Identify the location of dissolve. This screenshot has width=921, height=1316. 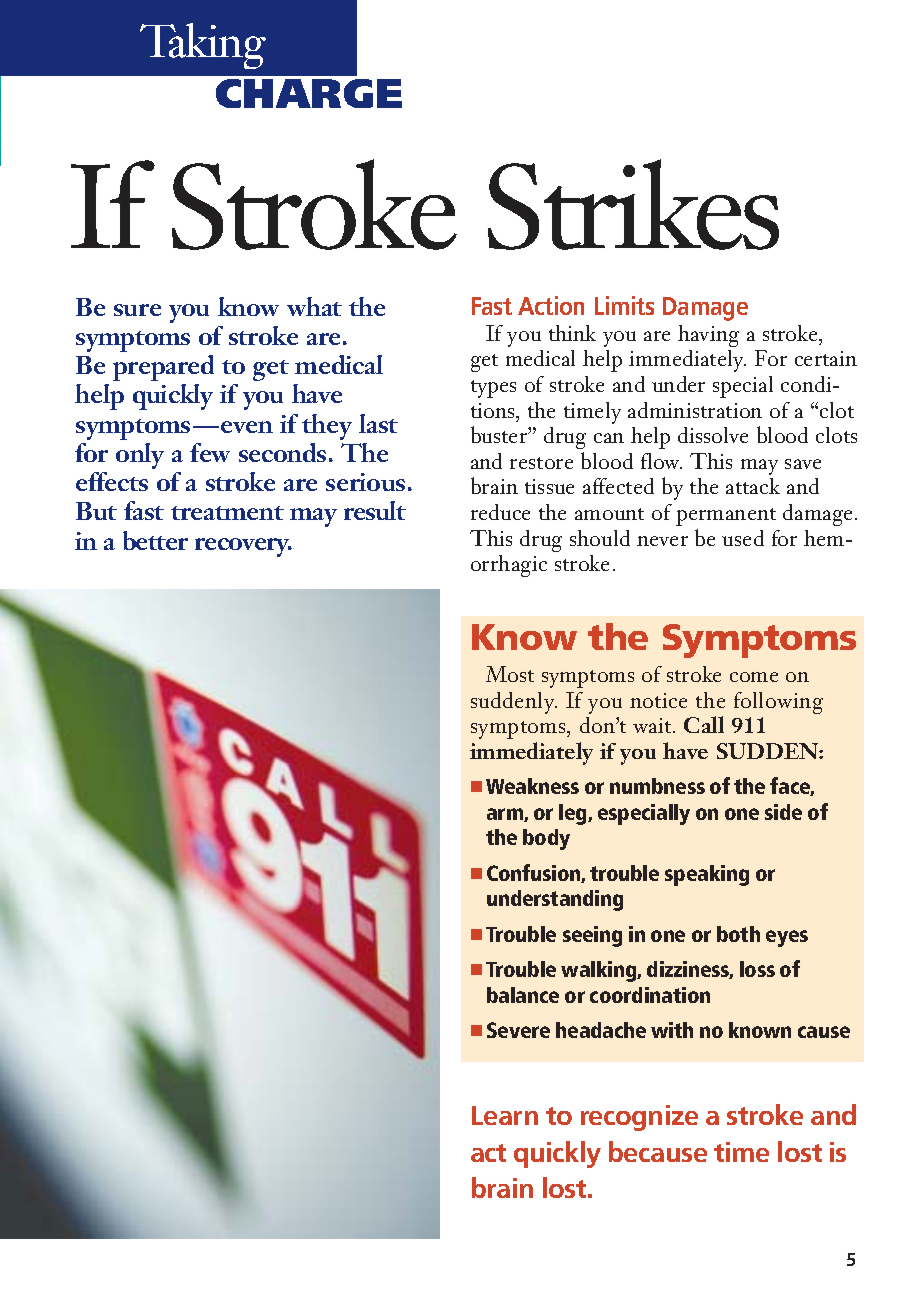
(713, 435).
